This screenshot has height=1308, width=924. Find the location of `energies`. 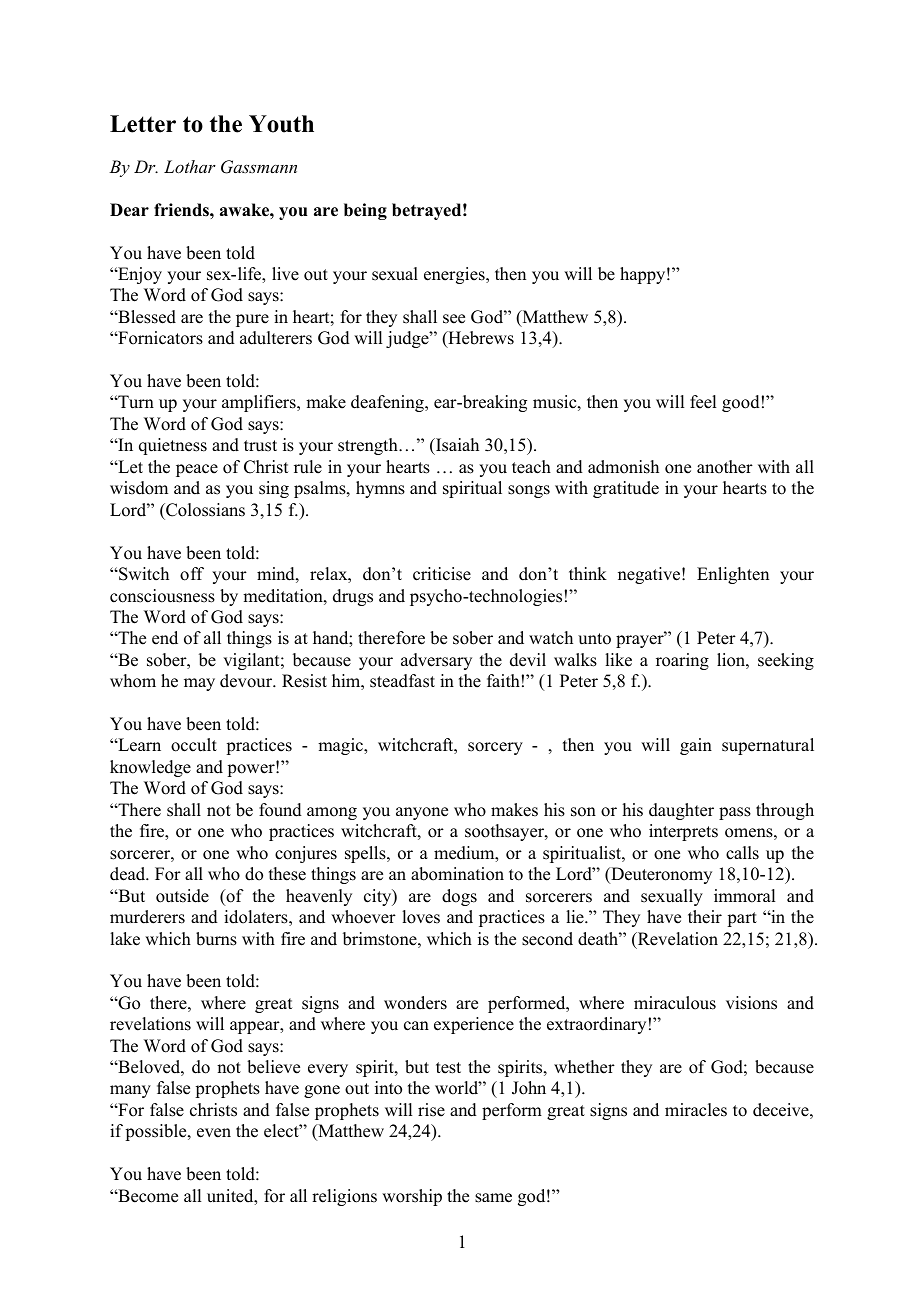

energies is located at coordinates (455, 275).
